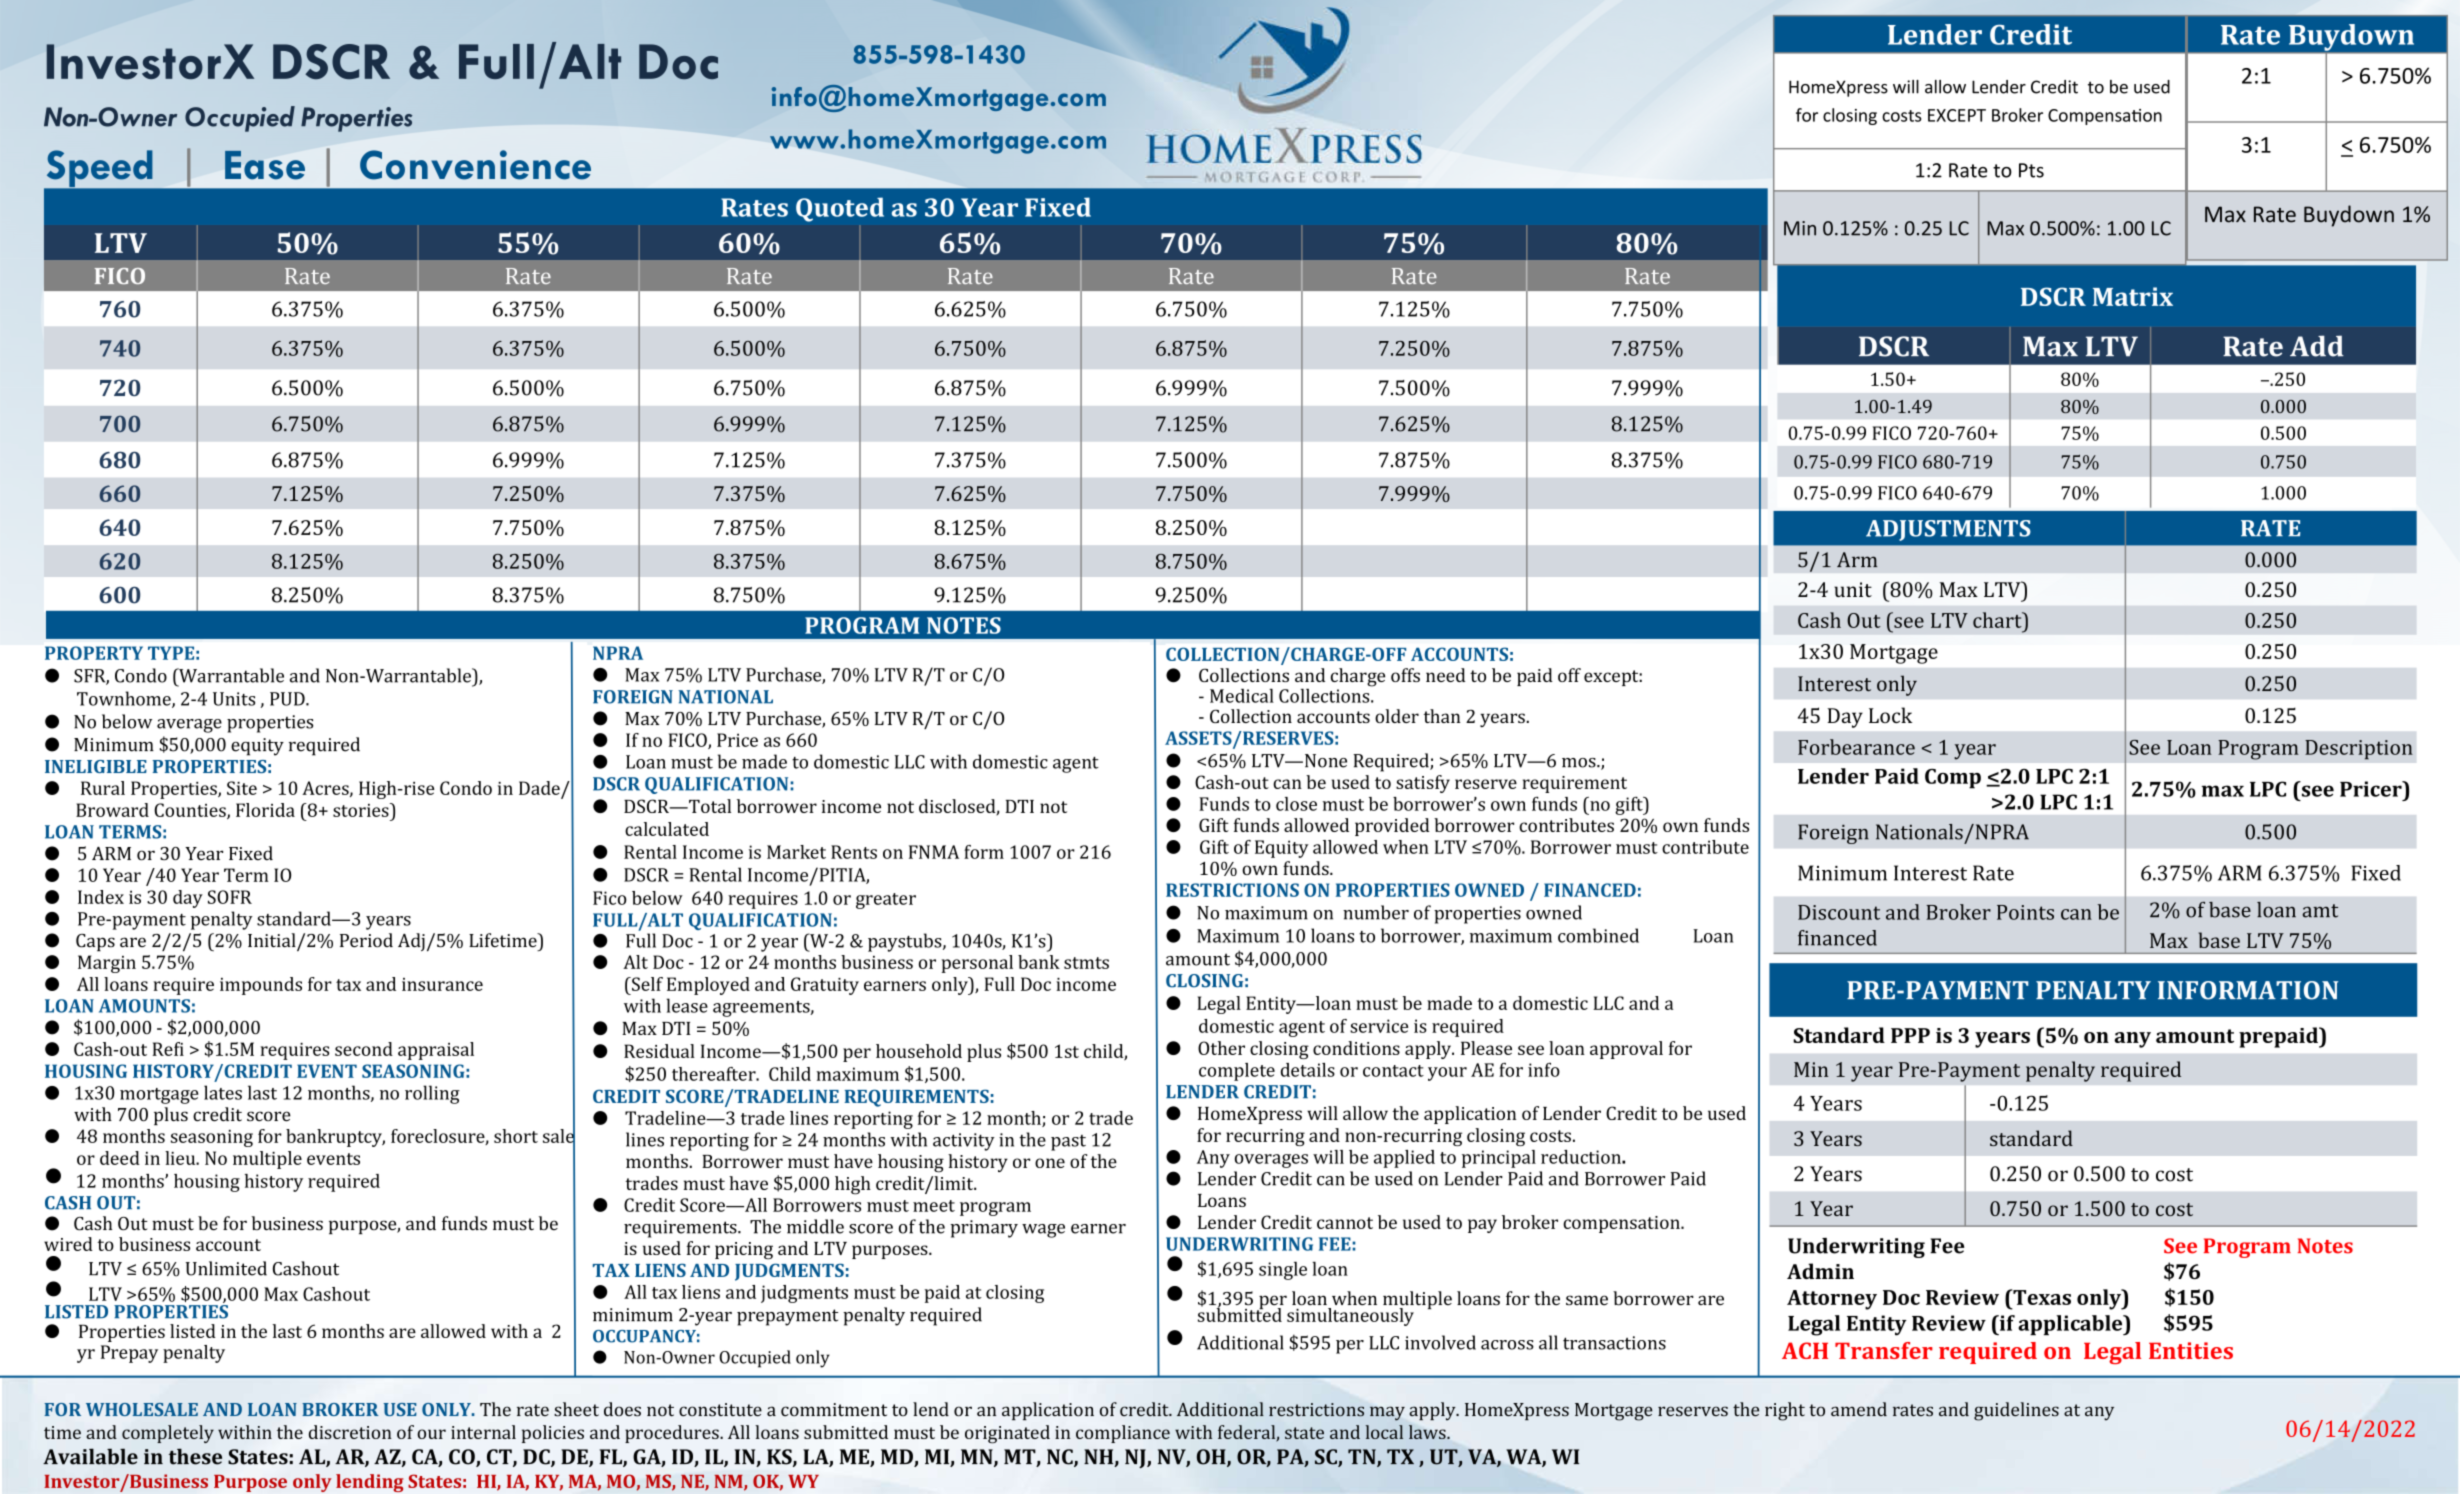 This screenshot has height=1494, width=2460. Describe the element at coordinates (2031, 170) in the screenshot. I see `Pts` at that location.
